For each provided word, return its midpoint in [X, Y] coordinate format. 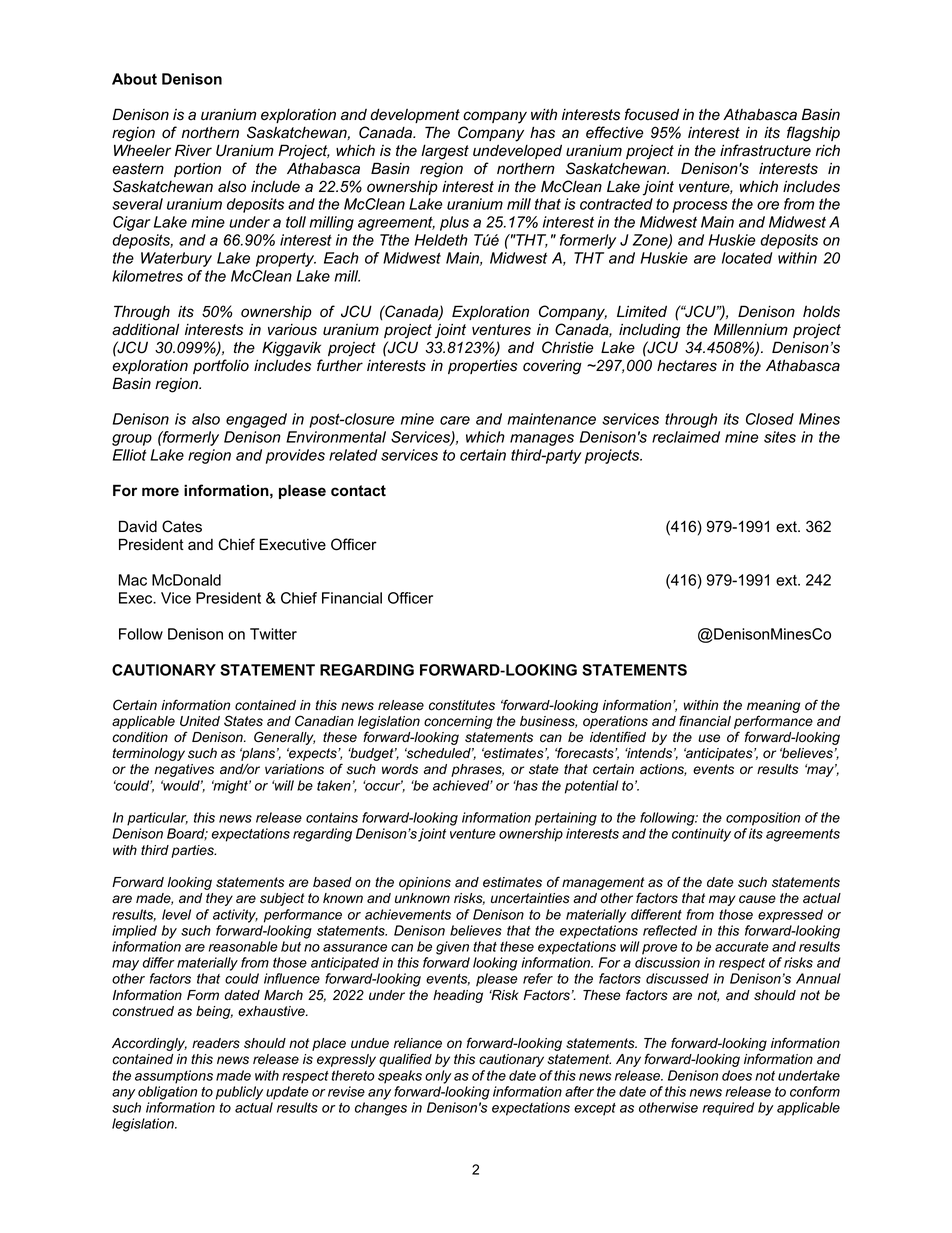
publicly [239, 1093]
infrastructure [765, 150]
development [415, 115]
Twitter [273, 634]
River [193, 150]
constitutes [462, 705]
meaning [773, 706]
